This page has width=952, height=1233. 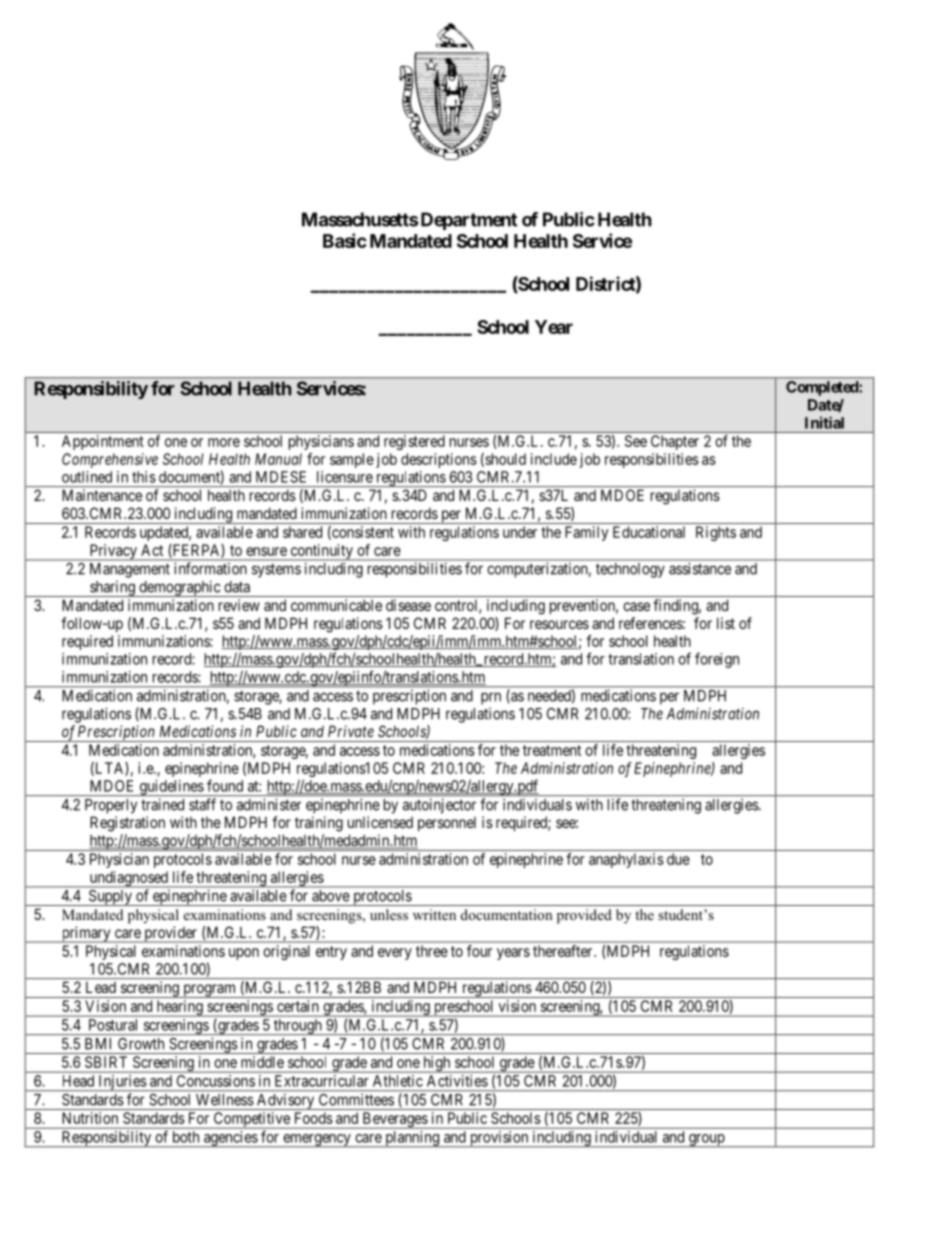 What do you see at coordinates (447, 823) in the page?
I see `personnel` at bounding box center [447, 823].
